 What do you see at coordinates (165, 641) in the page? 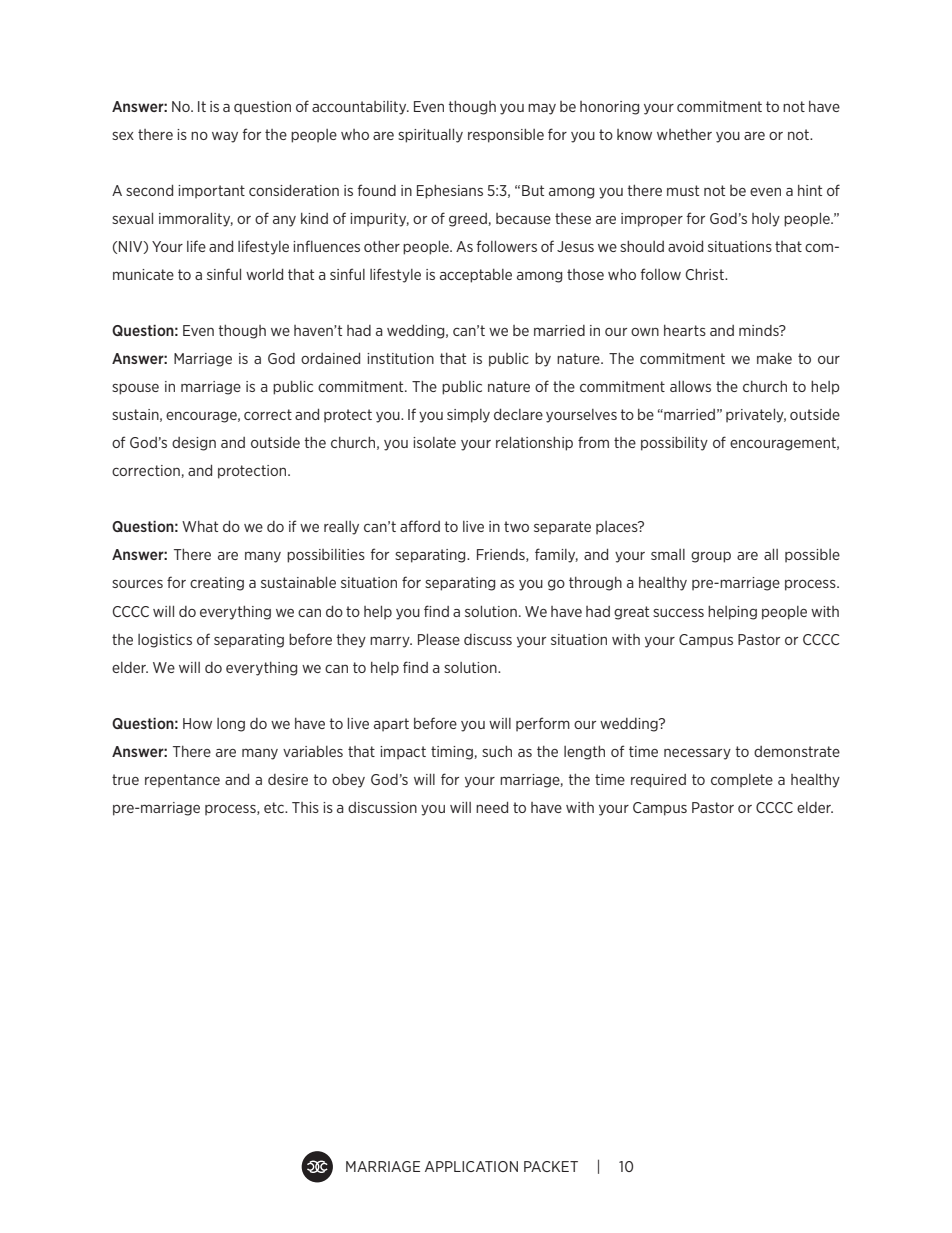
I see `logistics` at bounding box center [165, 641].
